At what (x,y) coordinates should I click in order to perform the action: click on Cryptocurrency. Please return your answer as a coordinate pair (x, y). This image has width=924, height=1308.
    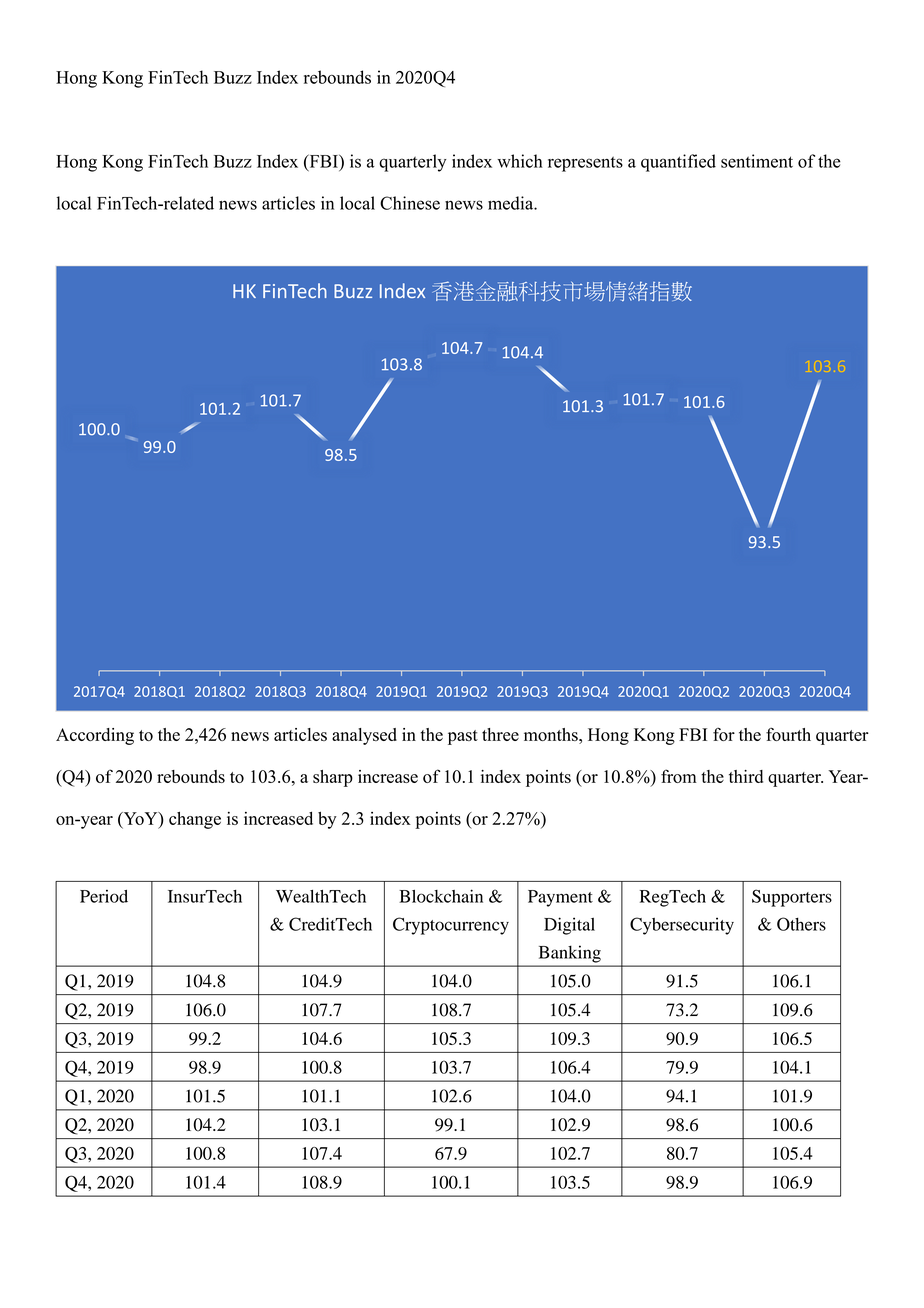
    Looking at the image, I should click on (451, 926).
